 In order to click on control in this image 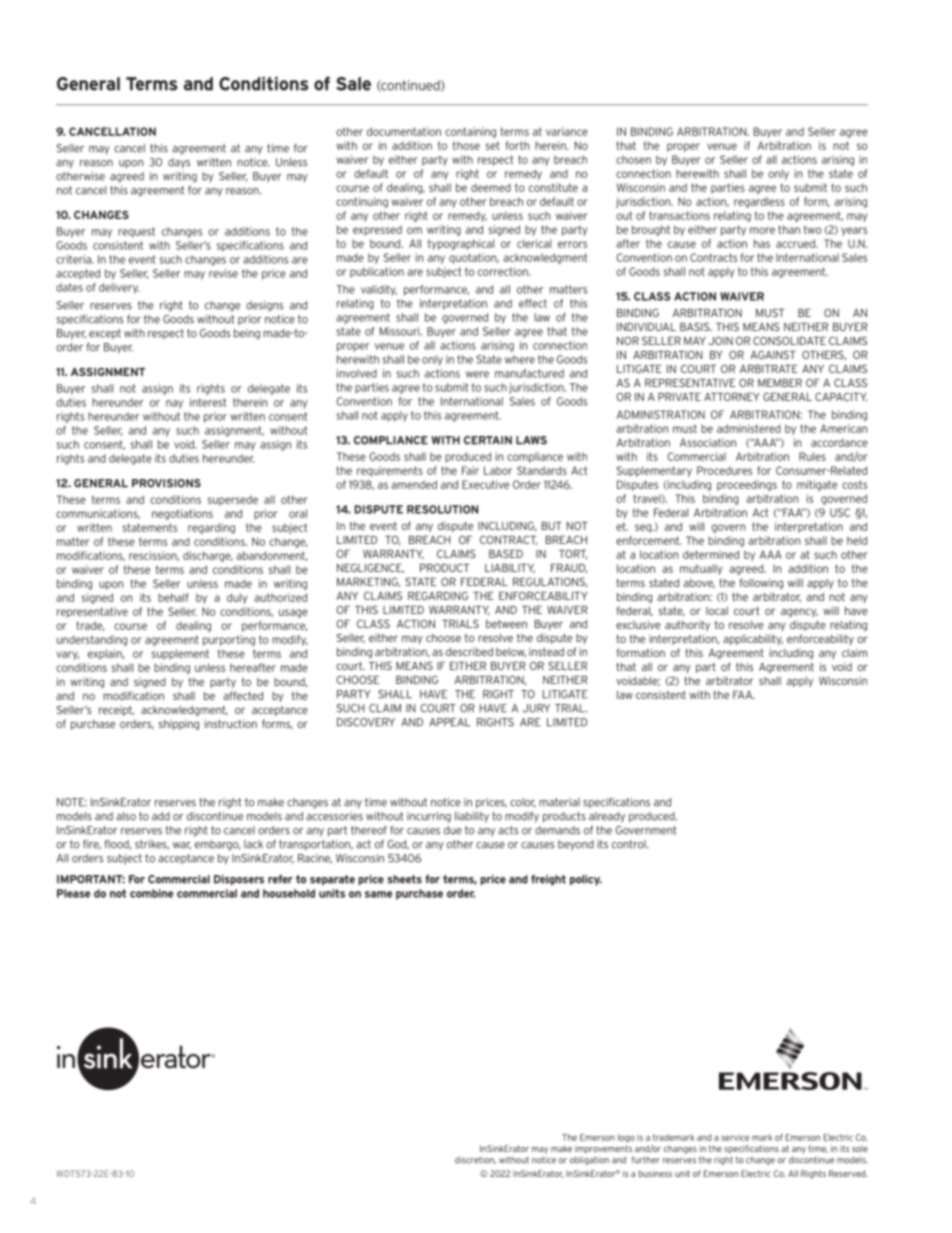, I will do `click(630, 844)`.
